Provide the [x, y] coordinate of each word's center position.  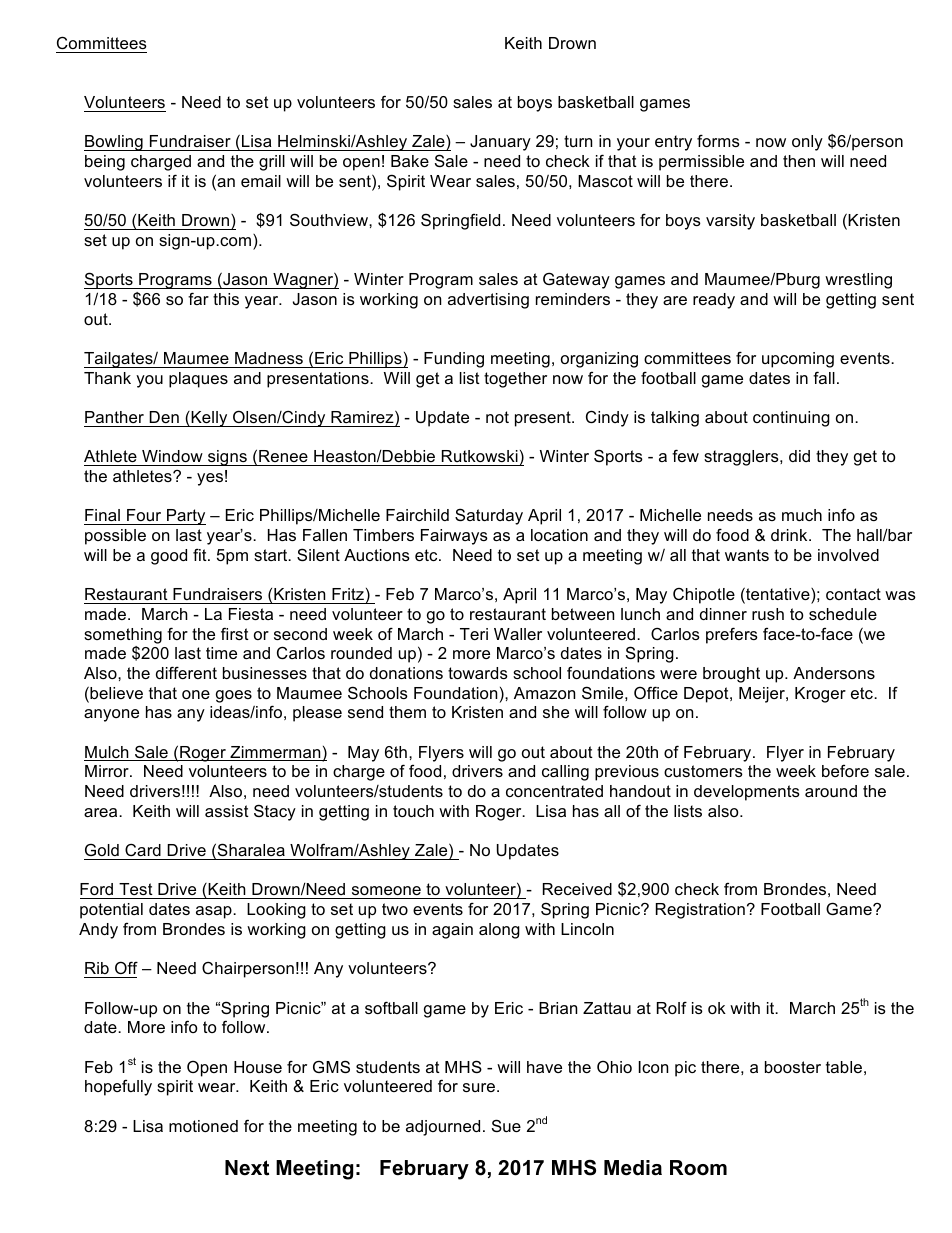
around [831, 791]
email [261, 181]
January [500, 143]
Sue [506, 1125]
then [799, 161]
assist [227, 811]
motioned [203, 1126]
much [802, 515]
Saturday [489, 516]
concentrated [554, 791]
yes [210, 479]
